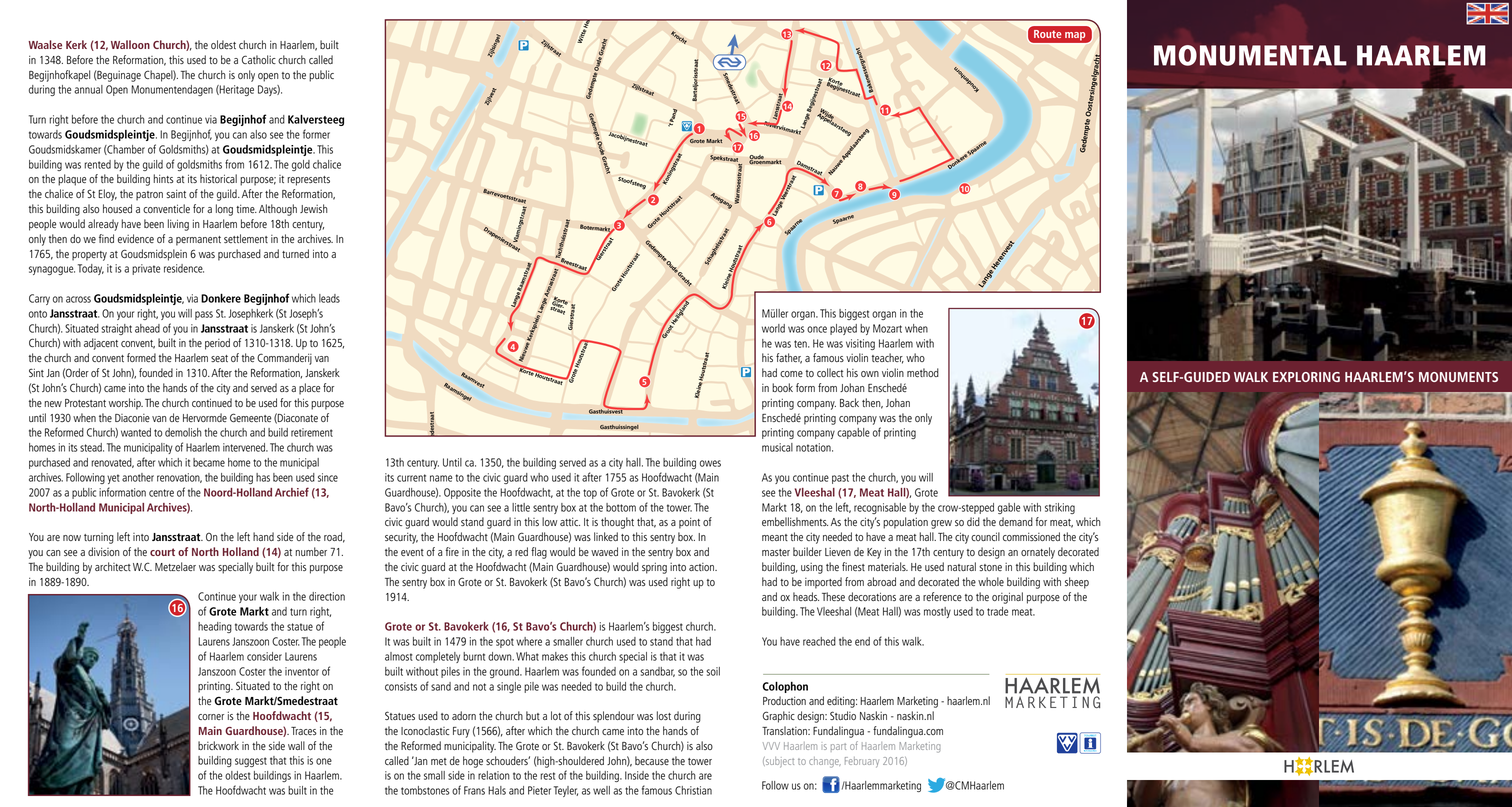 This document has width=1512, height=807. Describe the element at coordinates (1306, 377) in the document. I see `EXPLORING` at that location.
